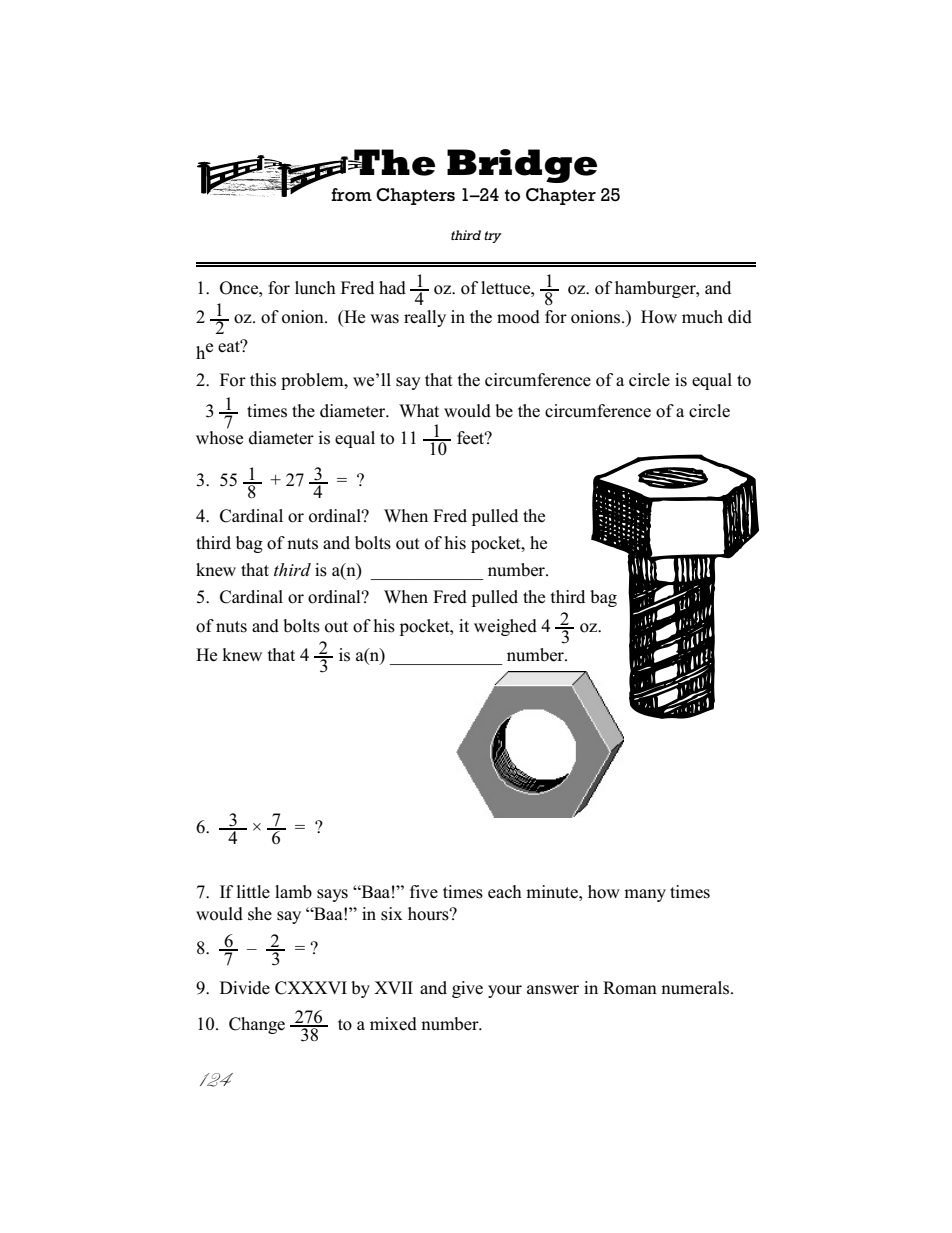  Describe the element at coordinates (245, 988) in the screenshot. I see `Divide` at that location.
